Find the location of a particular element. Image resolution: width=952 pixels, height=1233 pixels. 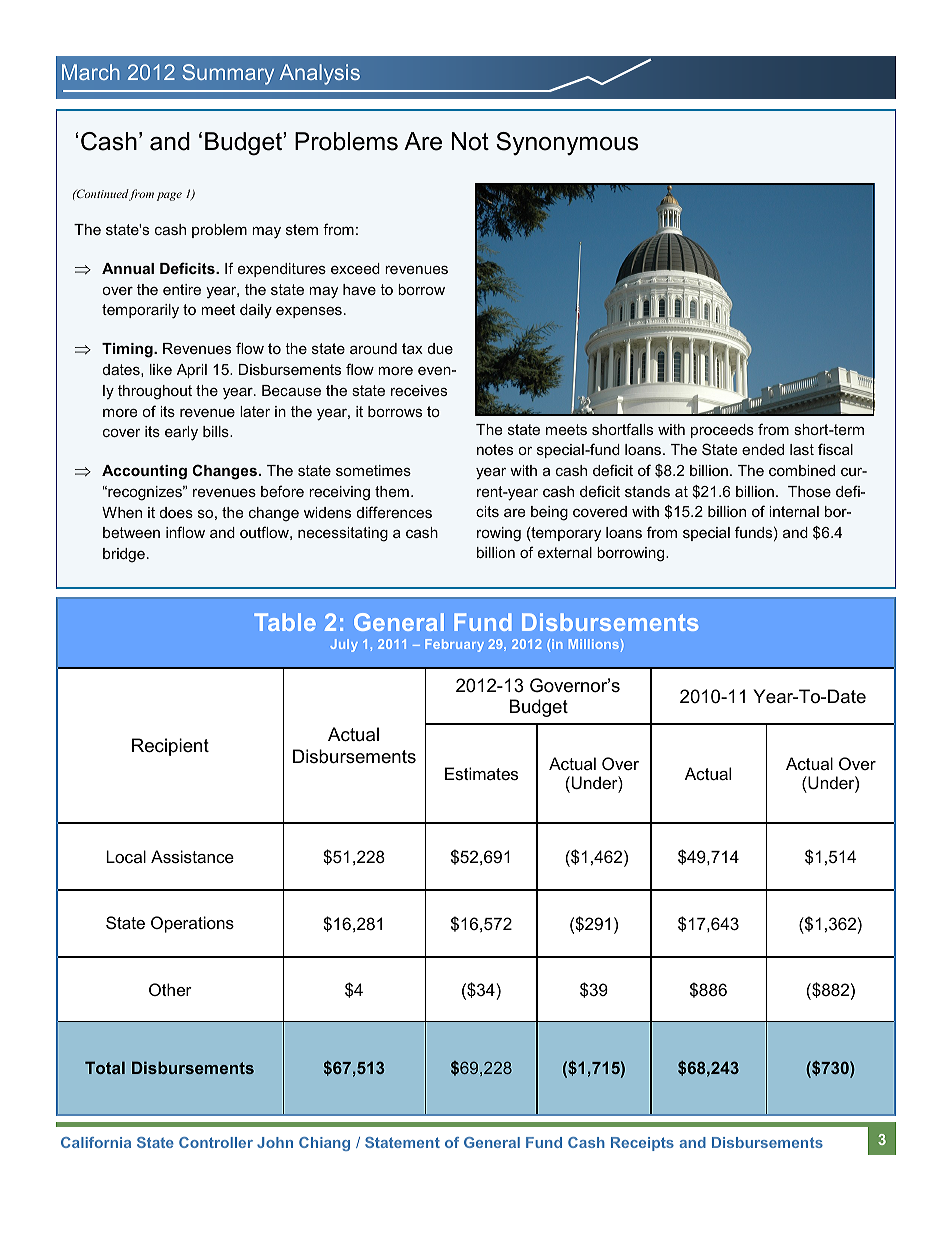

internal is located at coordinates (794, 511).
